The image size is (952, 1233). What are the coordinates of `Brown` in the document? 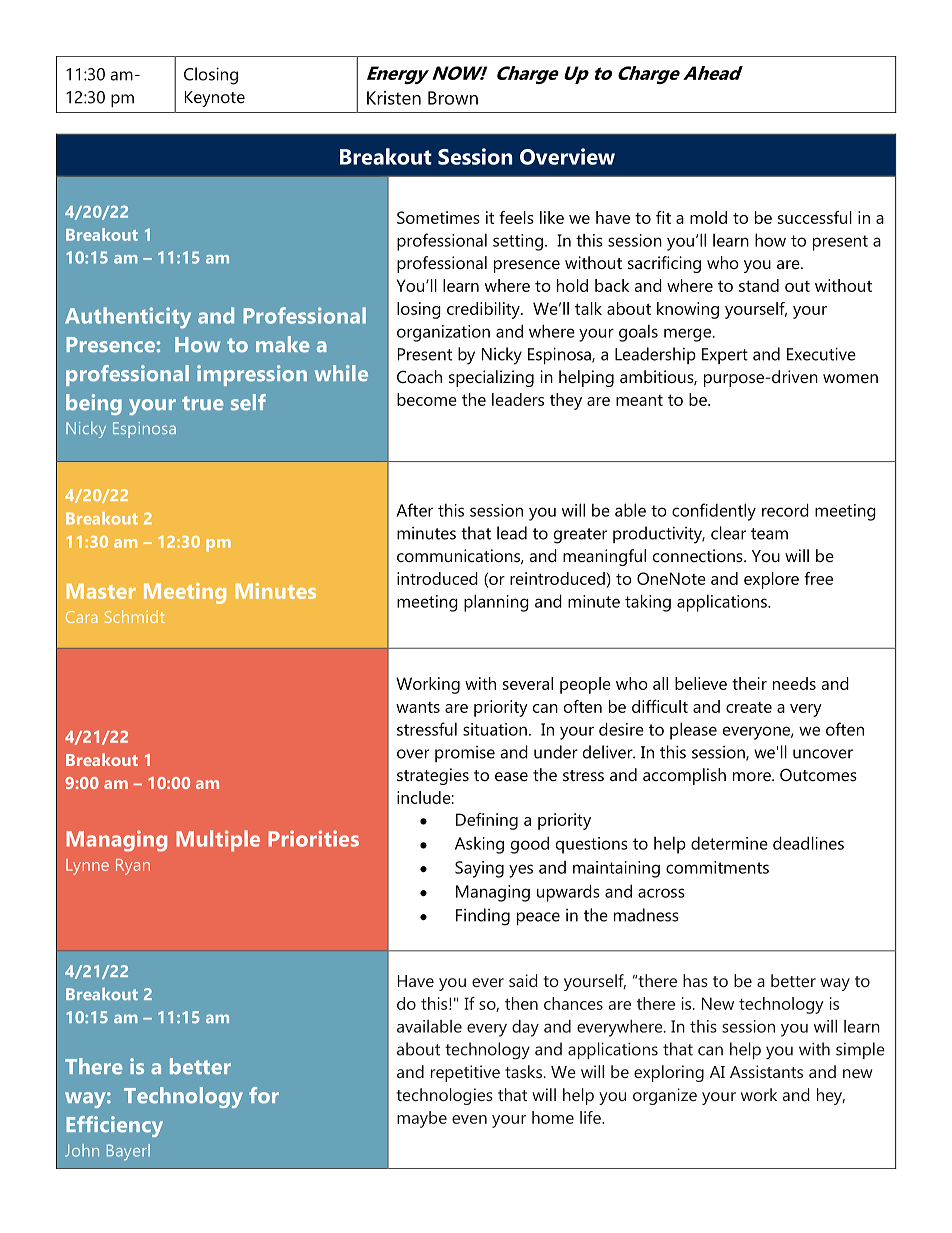 It's located at (453, 98).
